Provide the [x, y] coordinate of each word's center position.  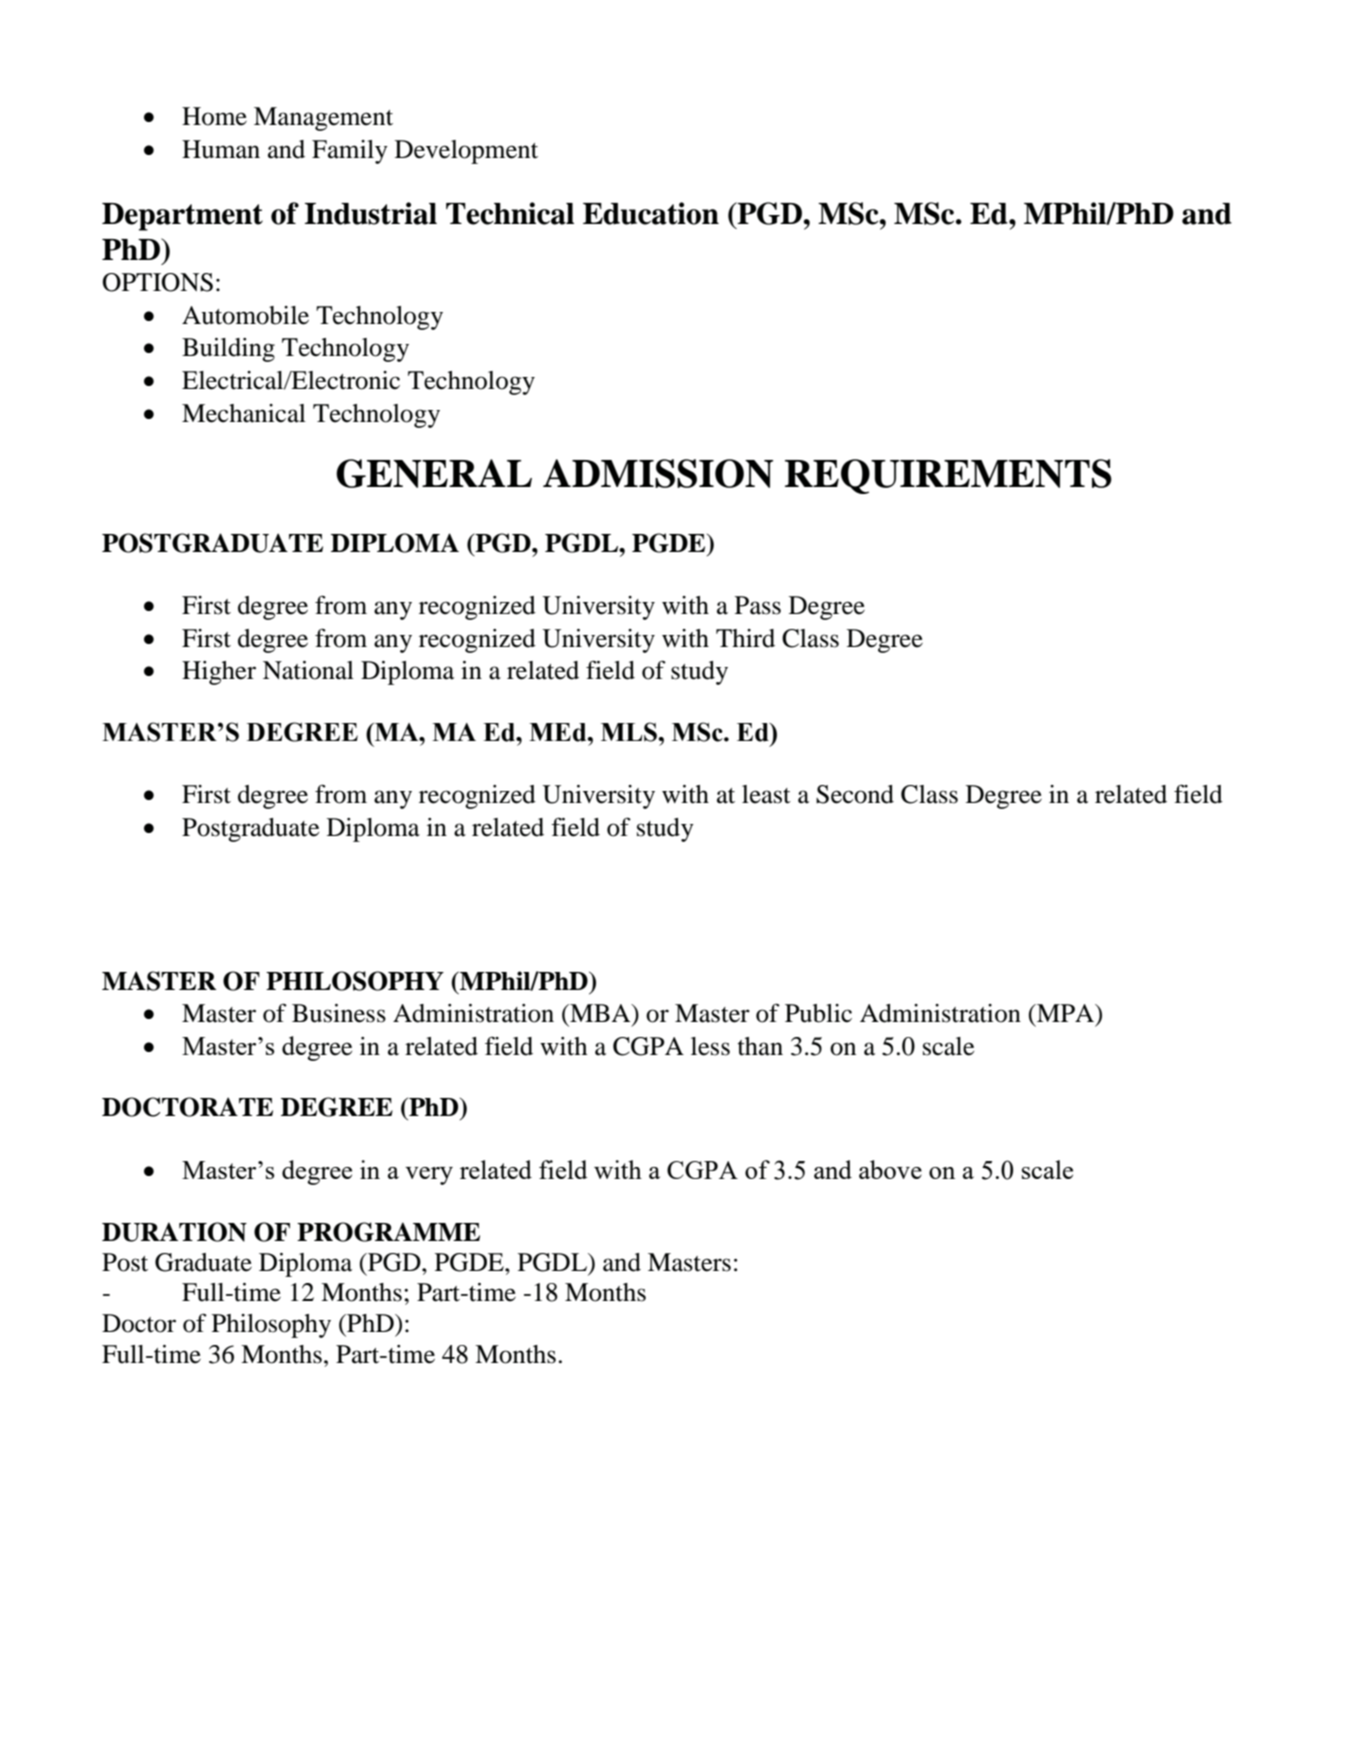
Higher [219, 673]
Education [651, 213]
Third [745, 638]
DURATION [174, 1232]
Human [221, 149]
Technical [510, 213]
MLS [629, 732]
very [429, 1176]
